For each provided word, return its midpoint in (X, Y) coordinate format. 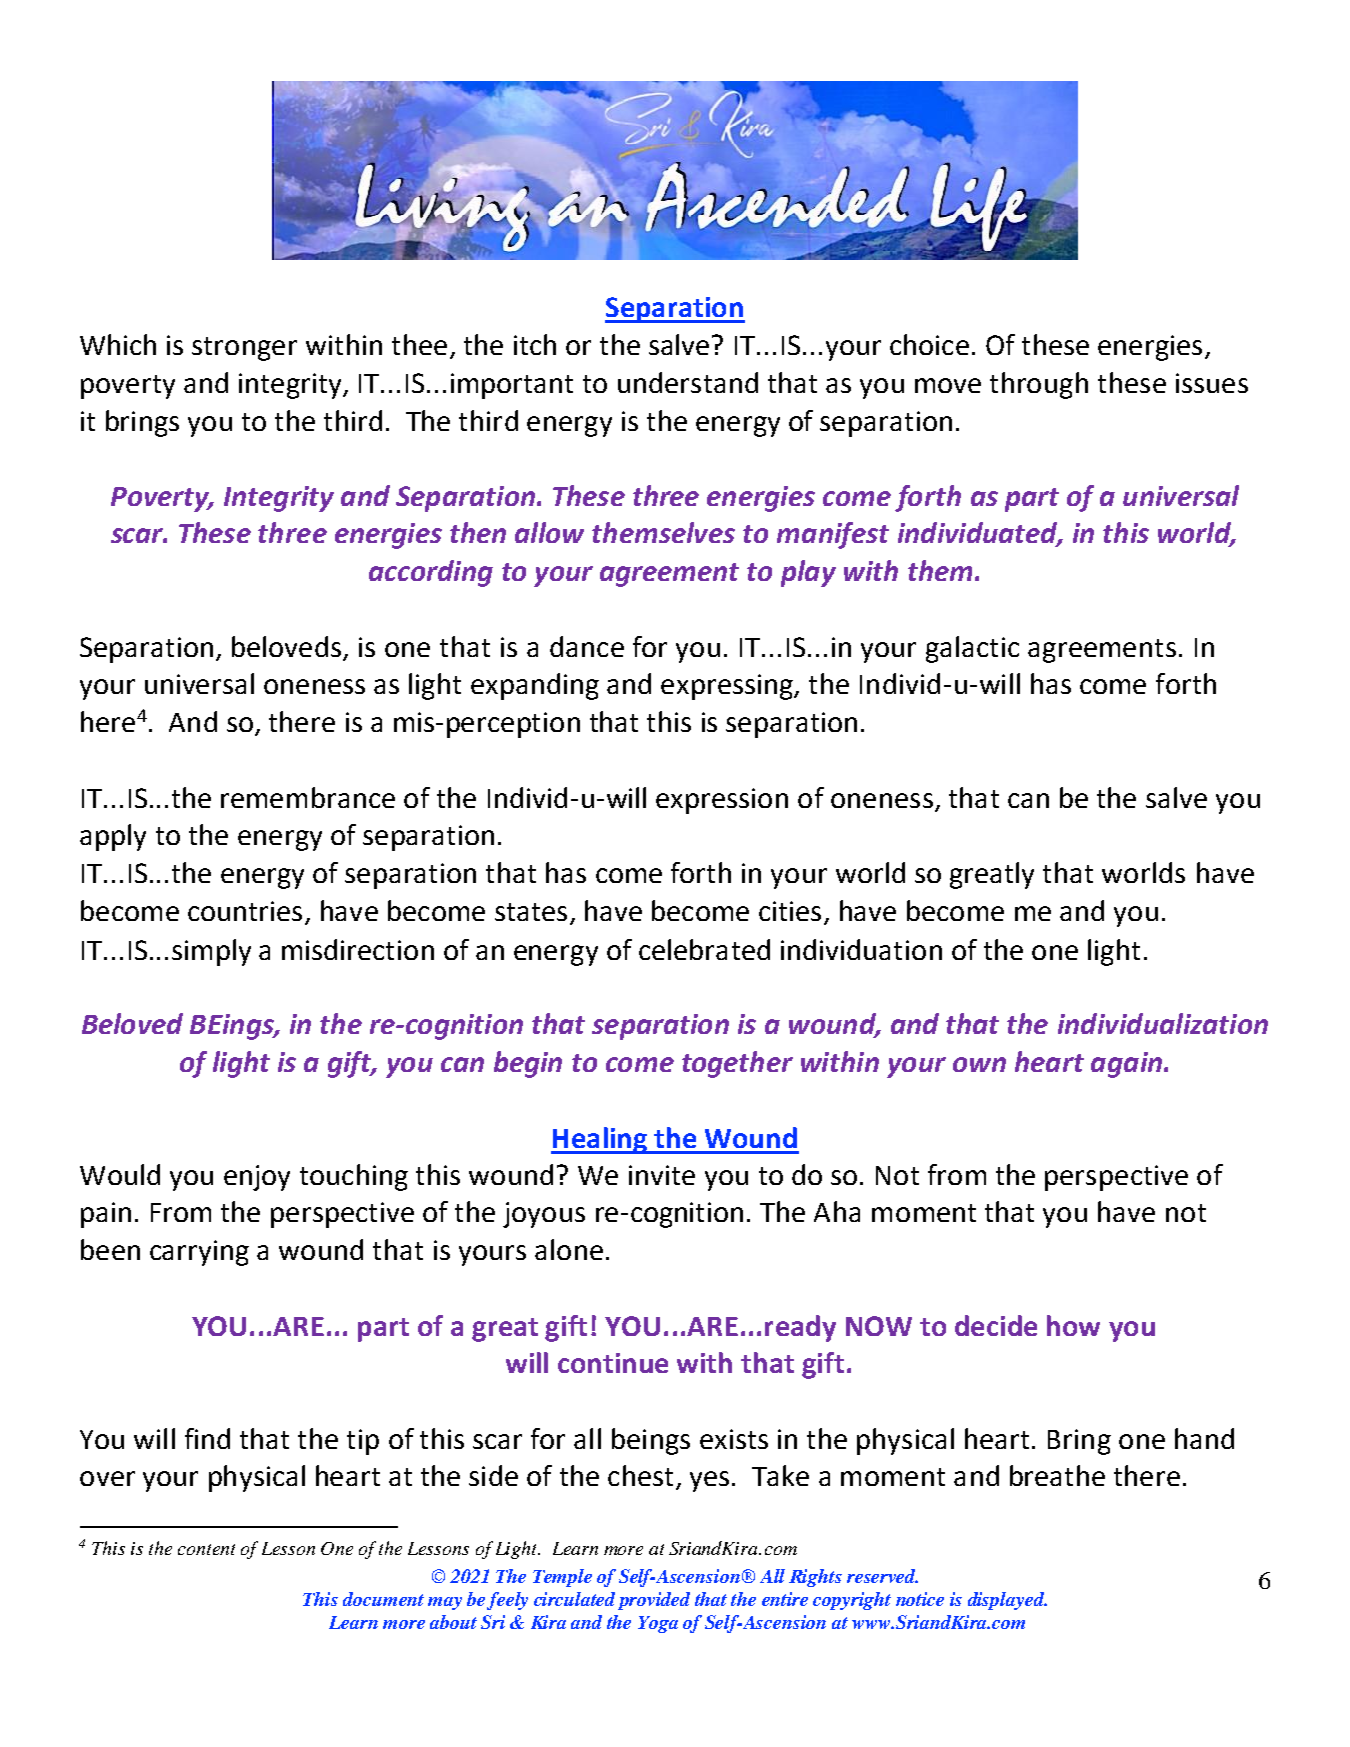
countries (245, 911)
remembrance (308, 797)
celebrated (704, 949)
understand (688, 382)
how (1073, 1325)
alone (569, 1249)
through (1039, 385)
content (206, 1549)
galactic (972, 649)
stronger (244, 349)
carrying (199, 1253)
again (1126, 1065)
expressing (728, 687)
